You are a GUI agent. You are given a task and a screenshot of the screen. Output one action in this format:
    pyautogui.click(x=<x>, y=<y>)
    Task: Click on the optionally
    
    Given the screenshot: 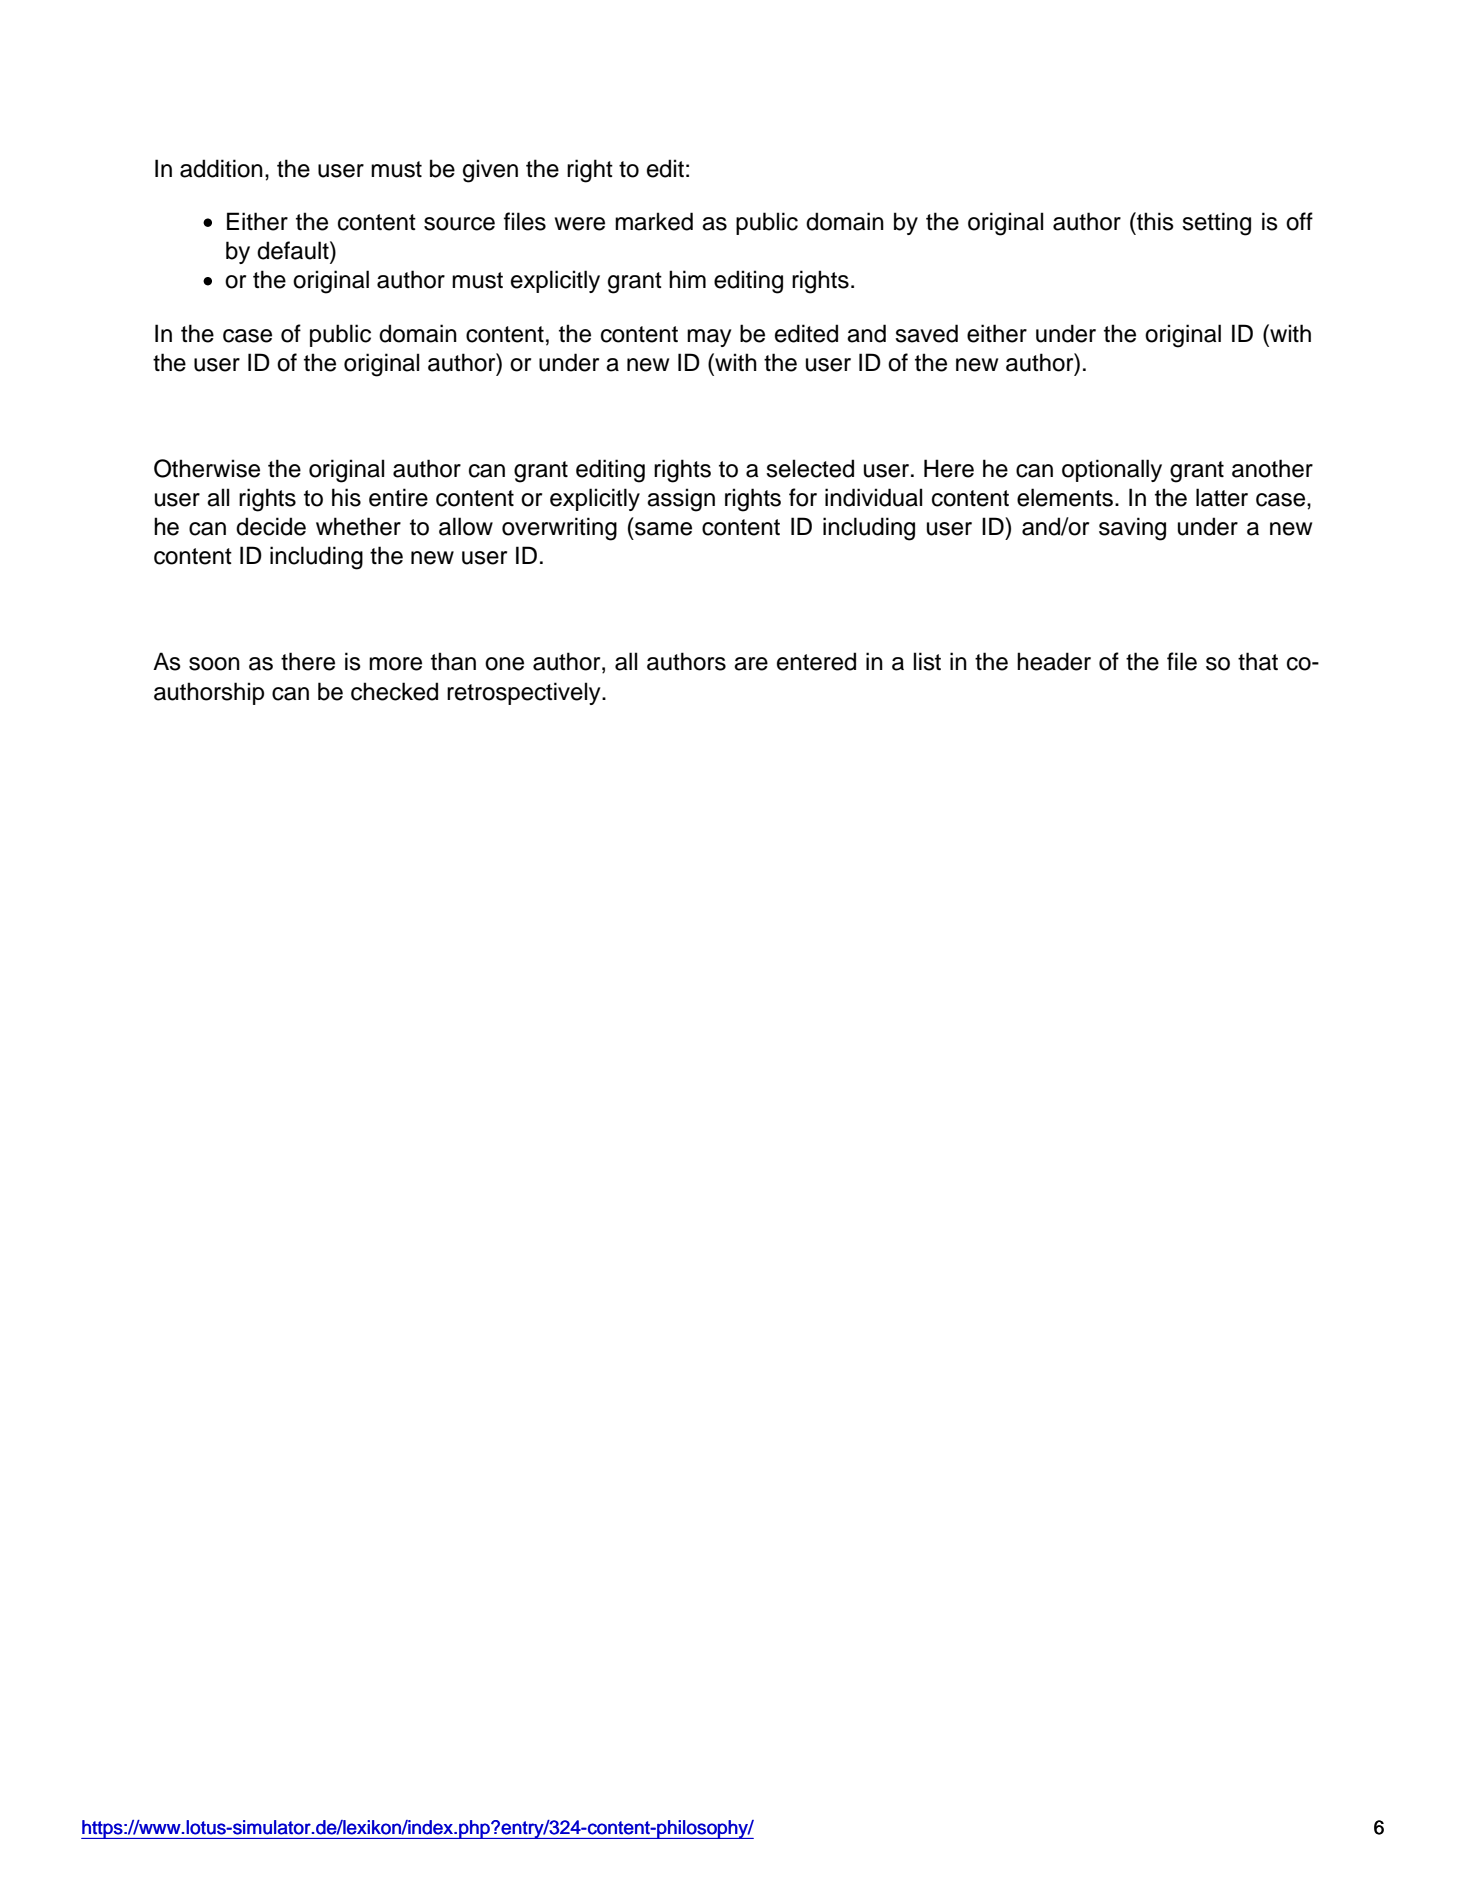 What is the action you would take?
    pyautogui.click(x=1112, y=470)
